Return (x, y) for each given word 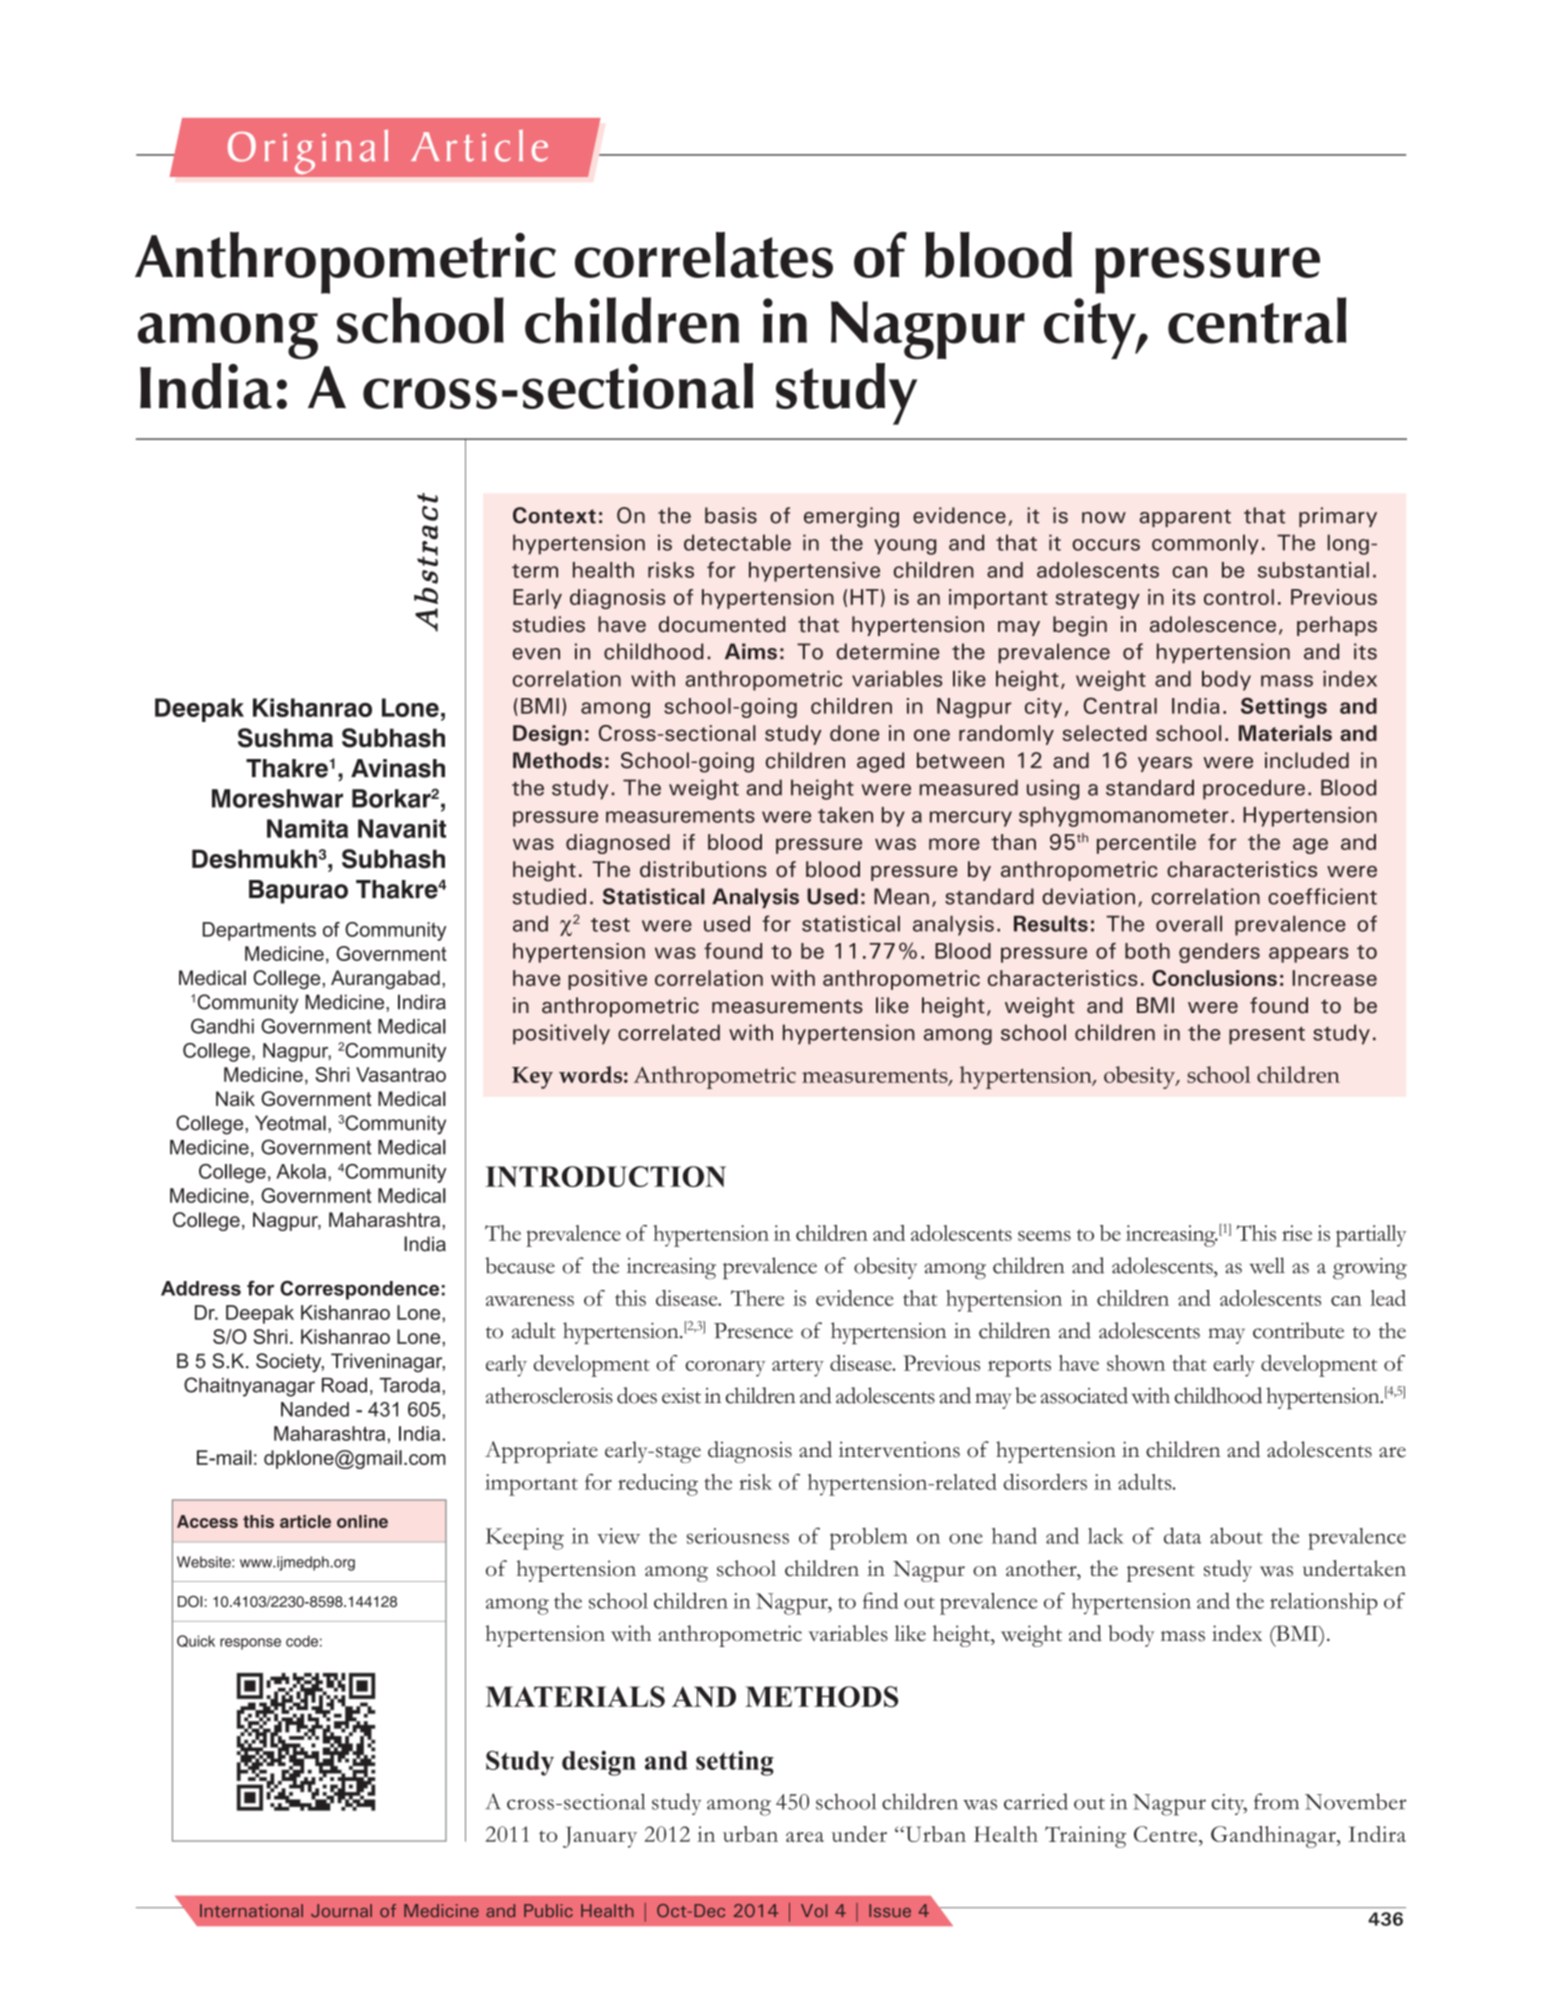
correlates (704, 255)
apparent (1185, 518)
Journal (341, 1910)
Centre (1167, 1834)
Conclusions (1214, 978)
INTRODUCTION (606, 1176)
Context (554, 515)
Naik (235, 1098)
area (805, 1837)
